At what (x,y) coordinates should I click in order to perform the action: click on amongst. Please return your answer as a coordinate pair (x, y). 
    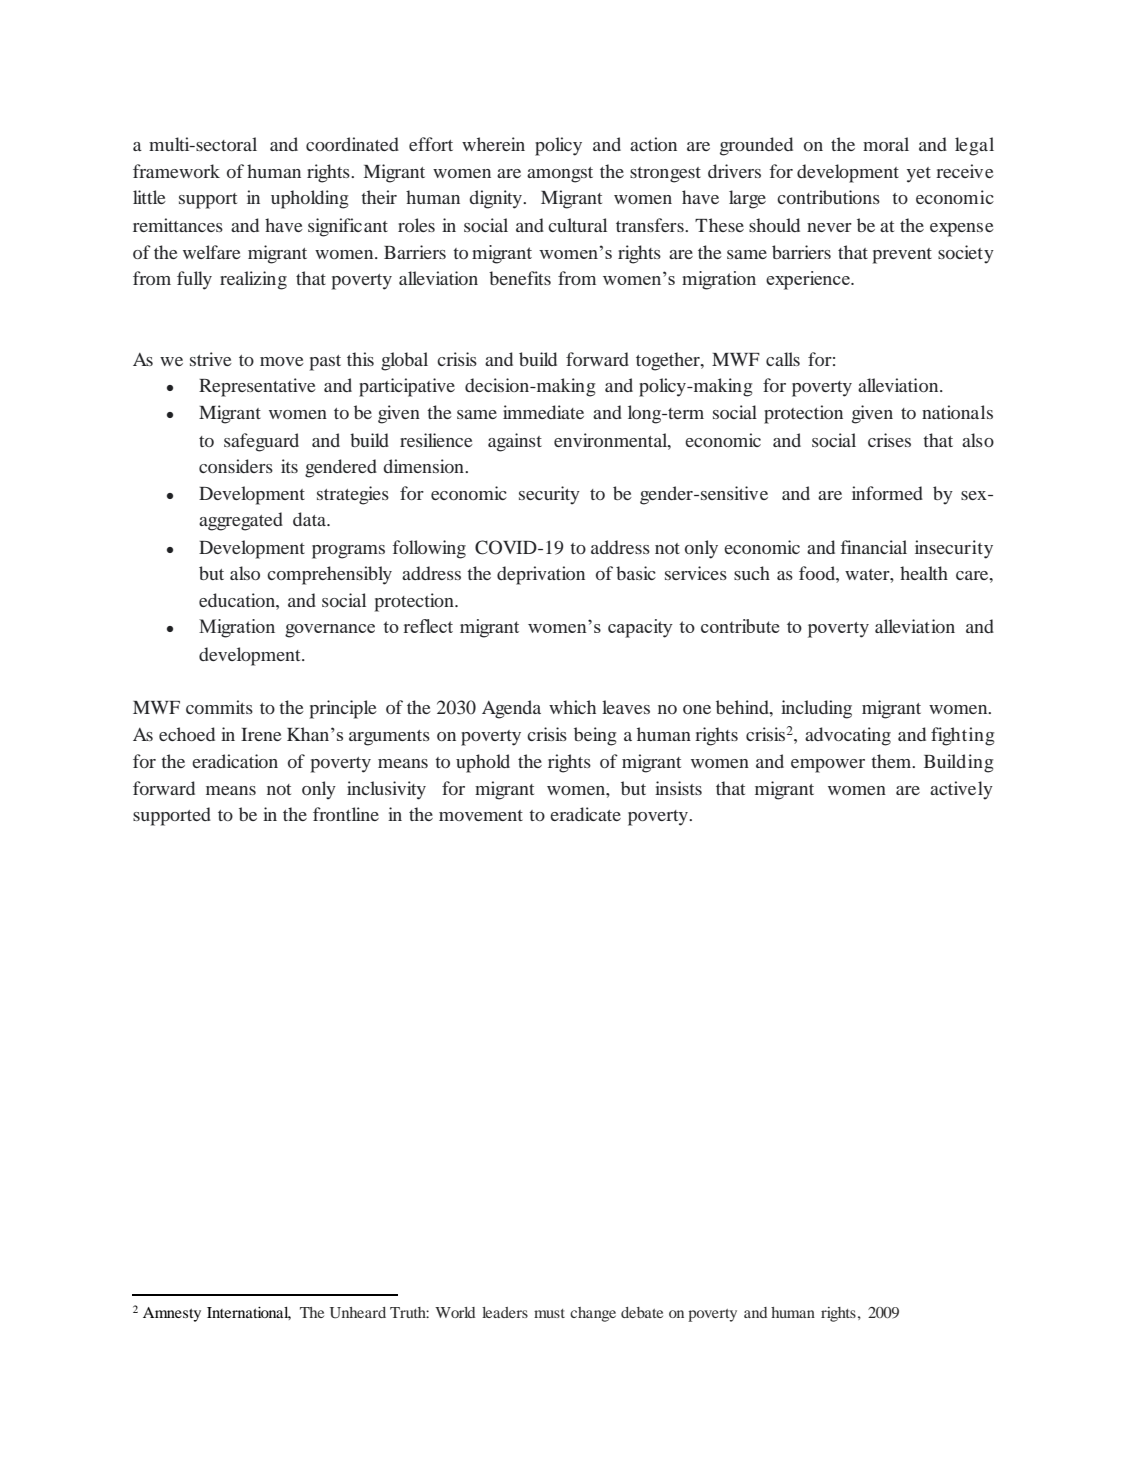
    Looking at the image, I should click on (560, 175).
